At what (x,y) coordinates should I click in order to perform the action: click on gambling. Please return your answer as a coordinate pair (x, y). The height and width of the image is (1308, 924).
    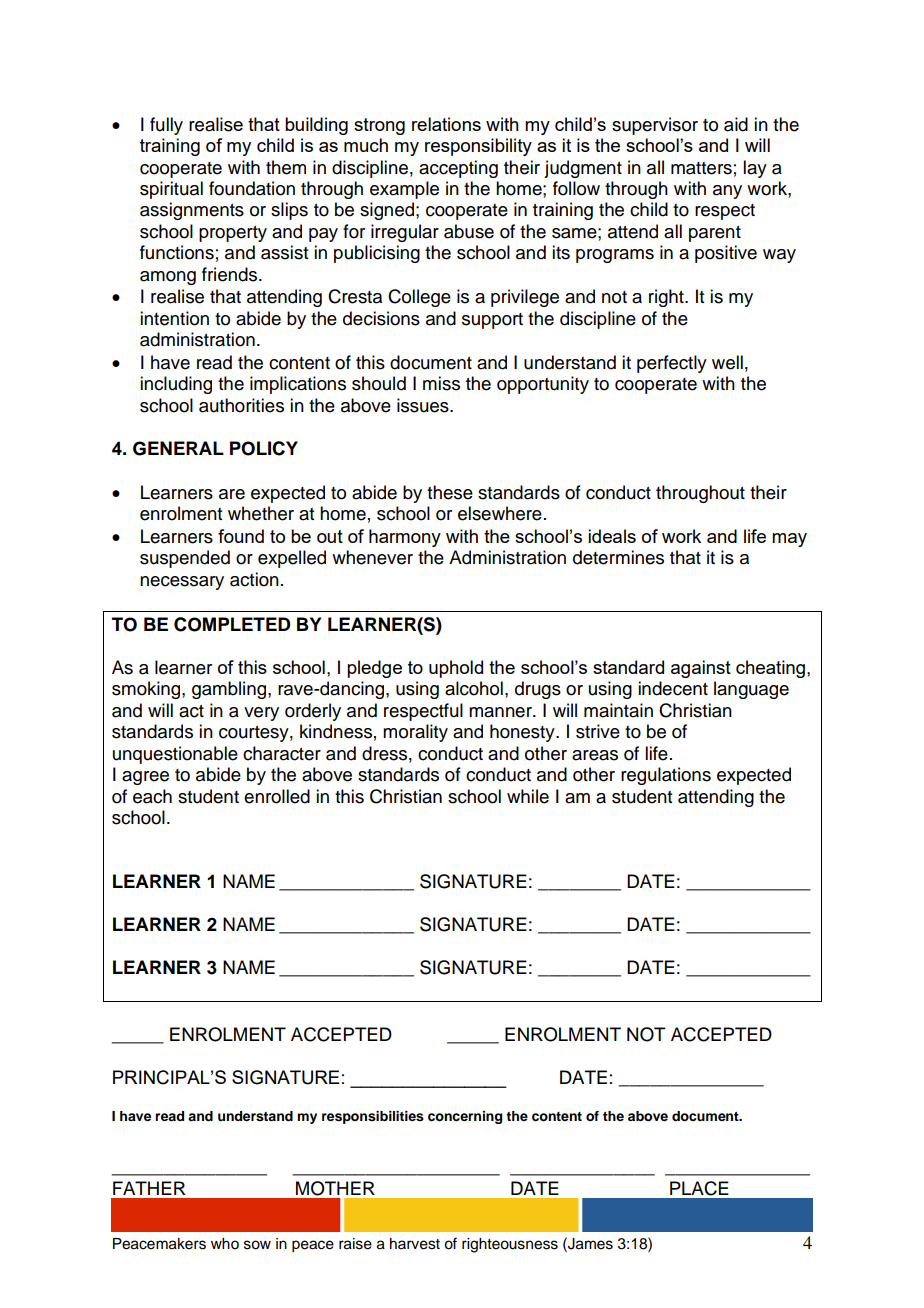
    Looking at the image, I should click on (230, 690).
